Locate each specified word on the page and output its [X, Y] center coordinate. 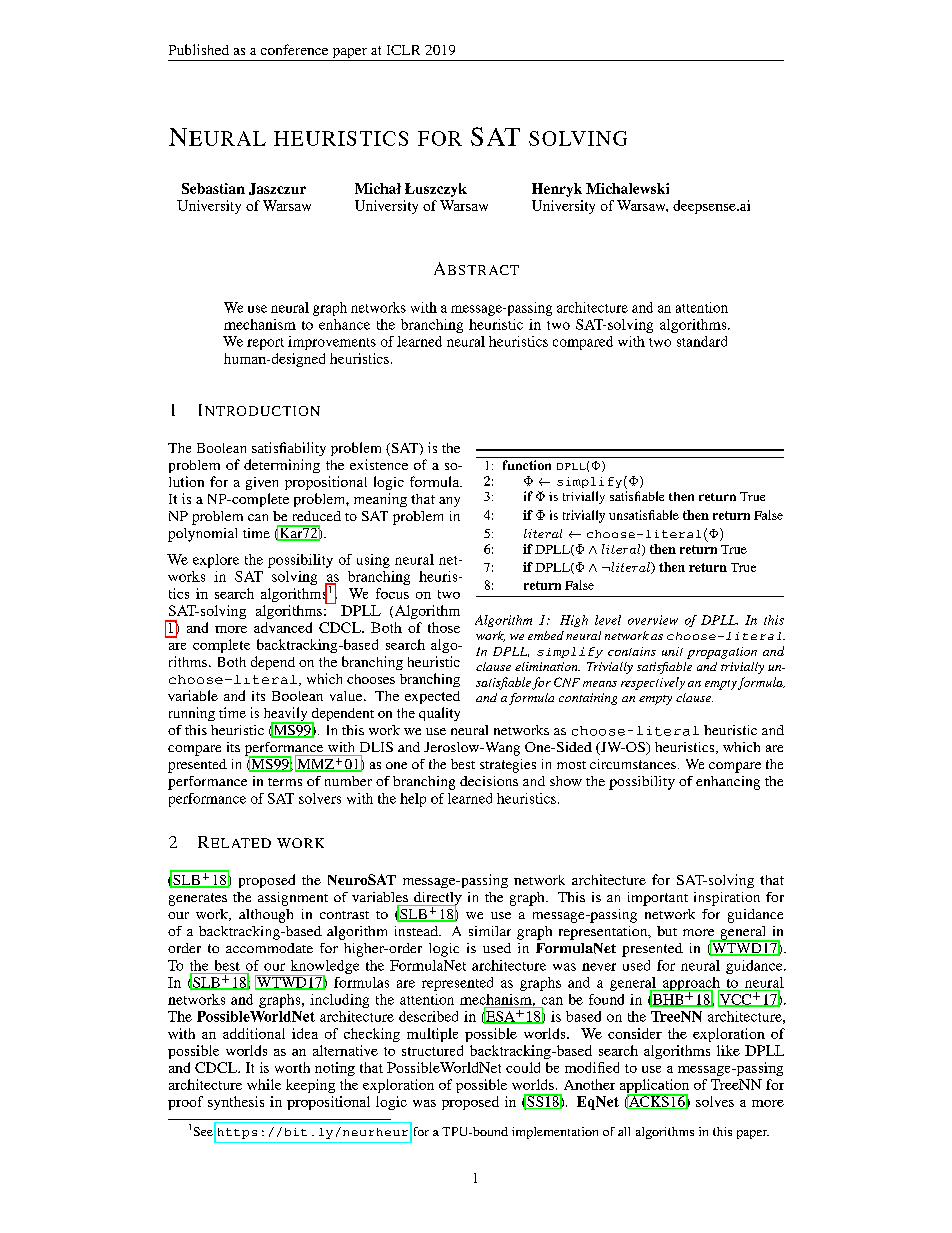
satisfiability [289, 449]
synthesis [236, 1103]
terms [285, 782]
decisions [489, 781]
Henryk [557, 190]
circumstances [633, 764]
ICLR [403, 50]
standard [702, 341]
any [449, 502]
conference [294, 49]
